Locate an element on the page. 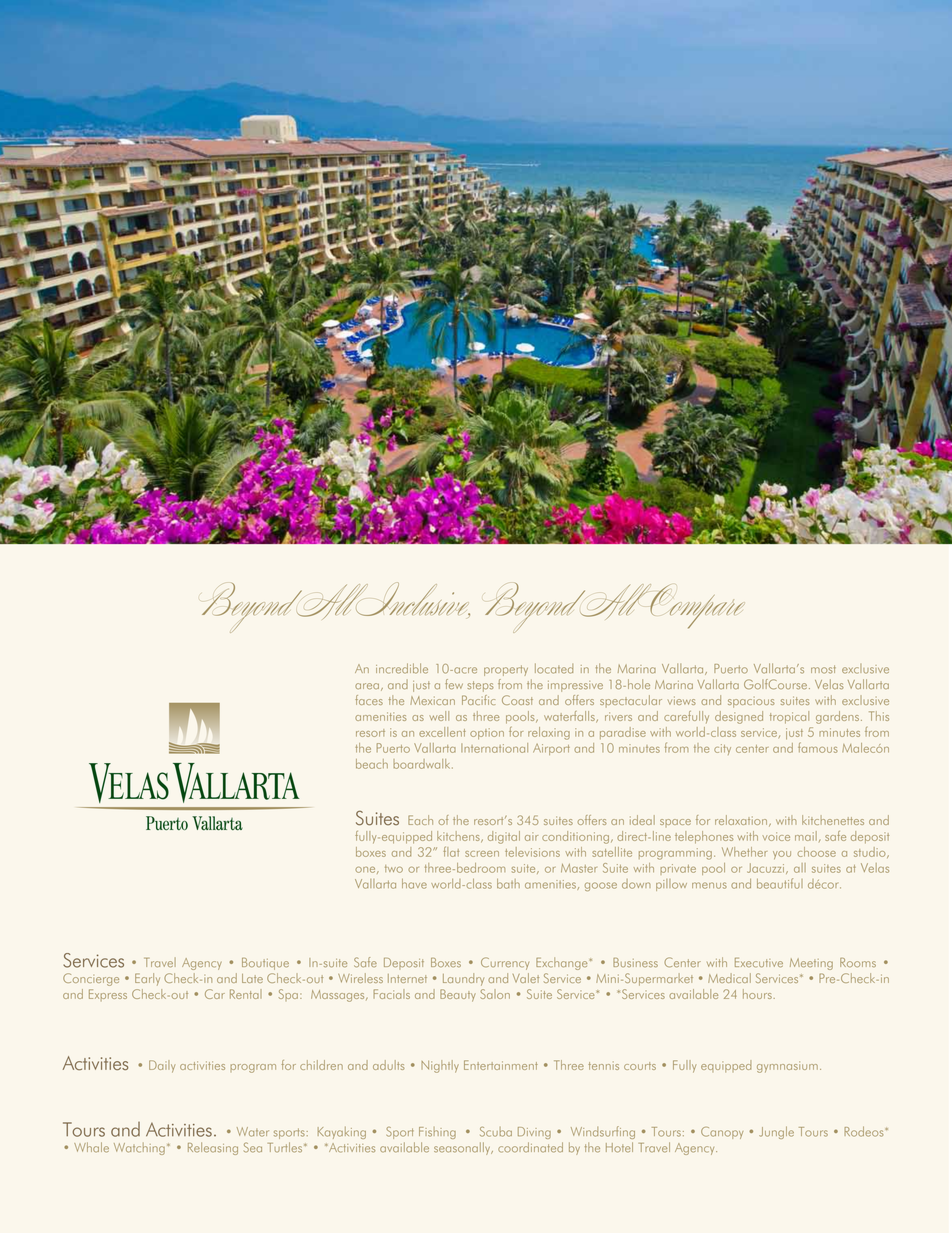 This image has height=1233, width=952. voice is located at coordinates (776, 836).
